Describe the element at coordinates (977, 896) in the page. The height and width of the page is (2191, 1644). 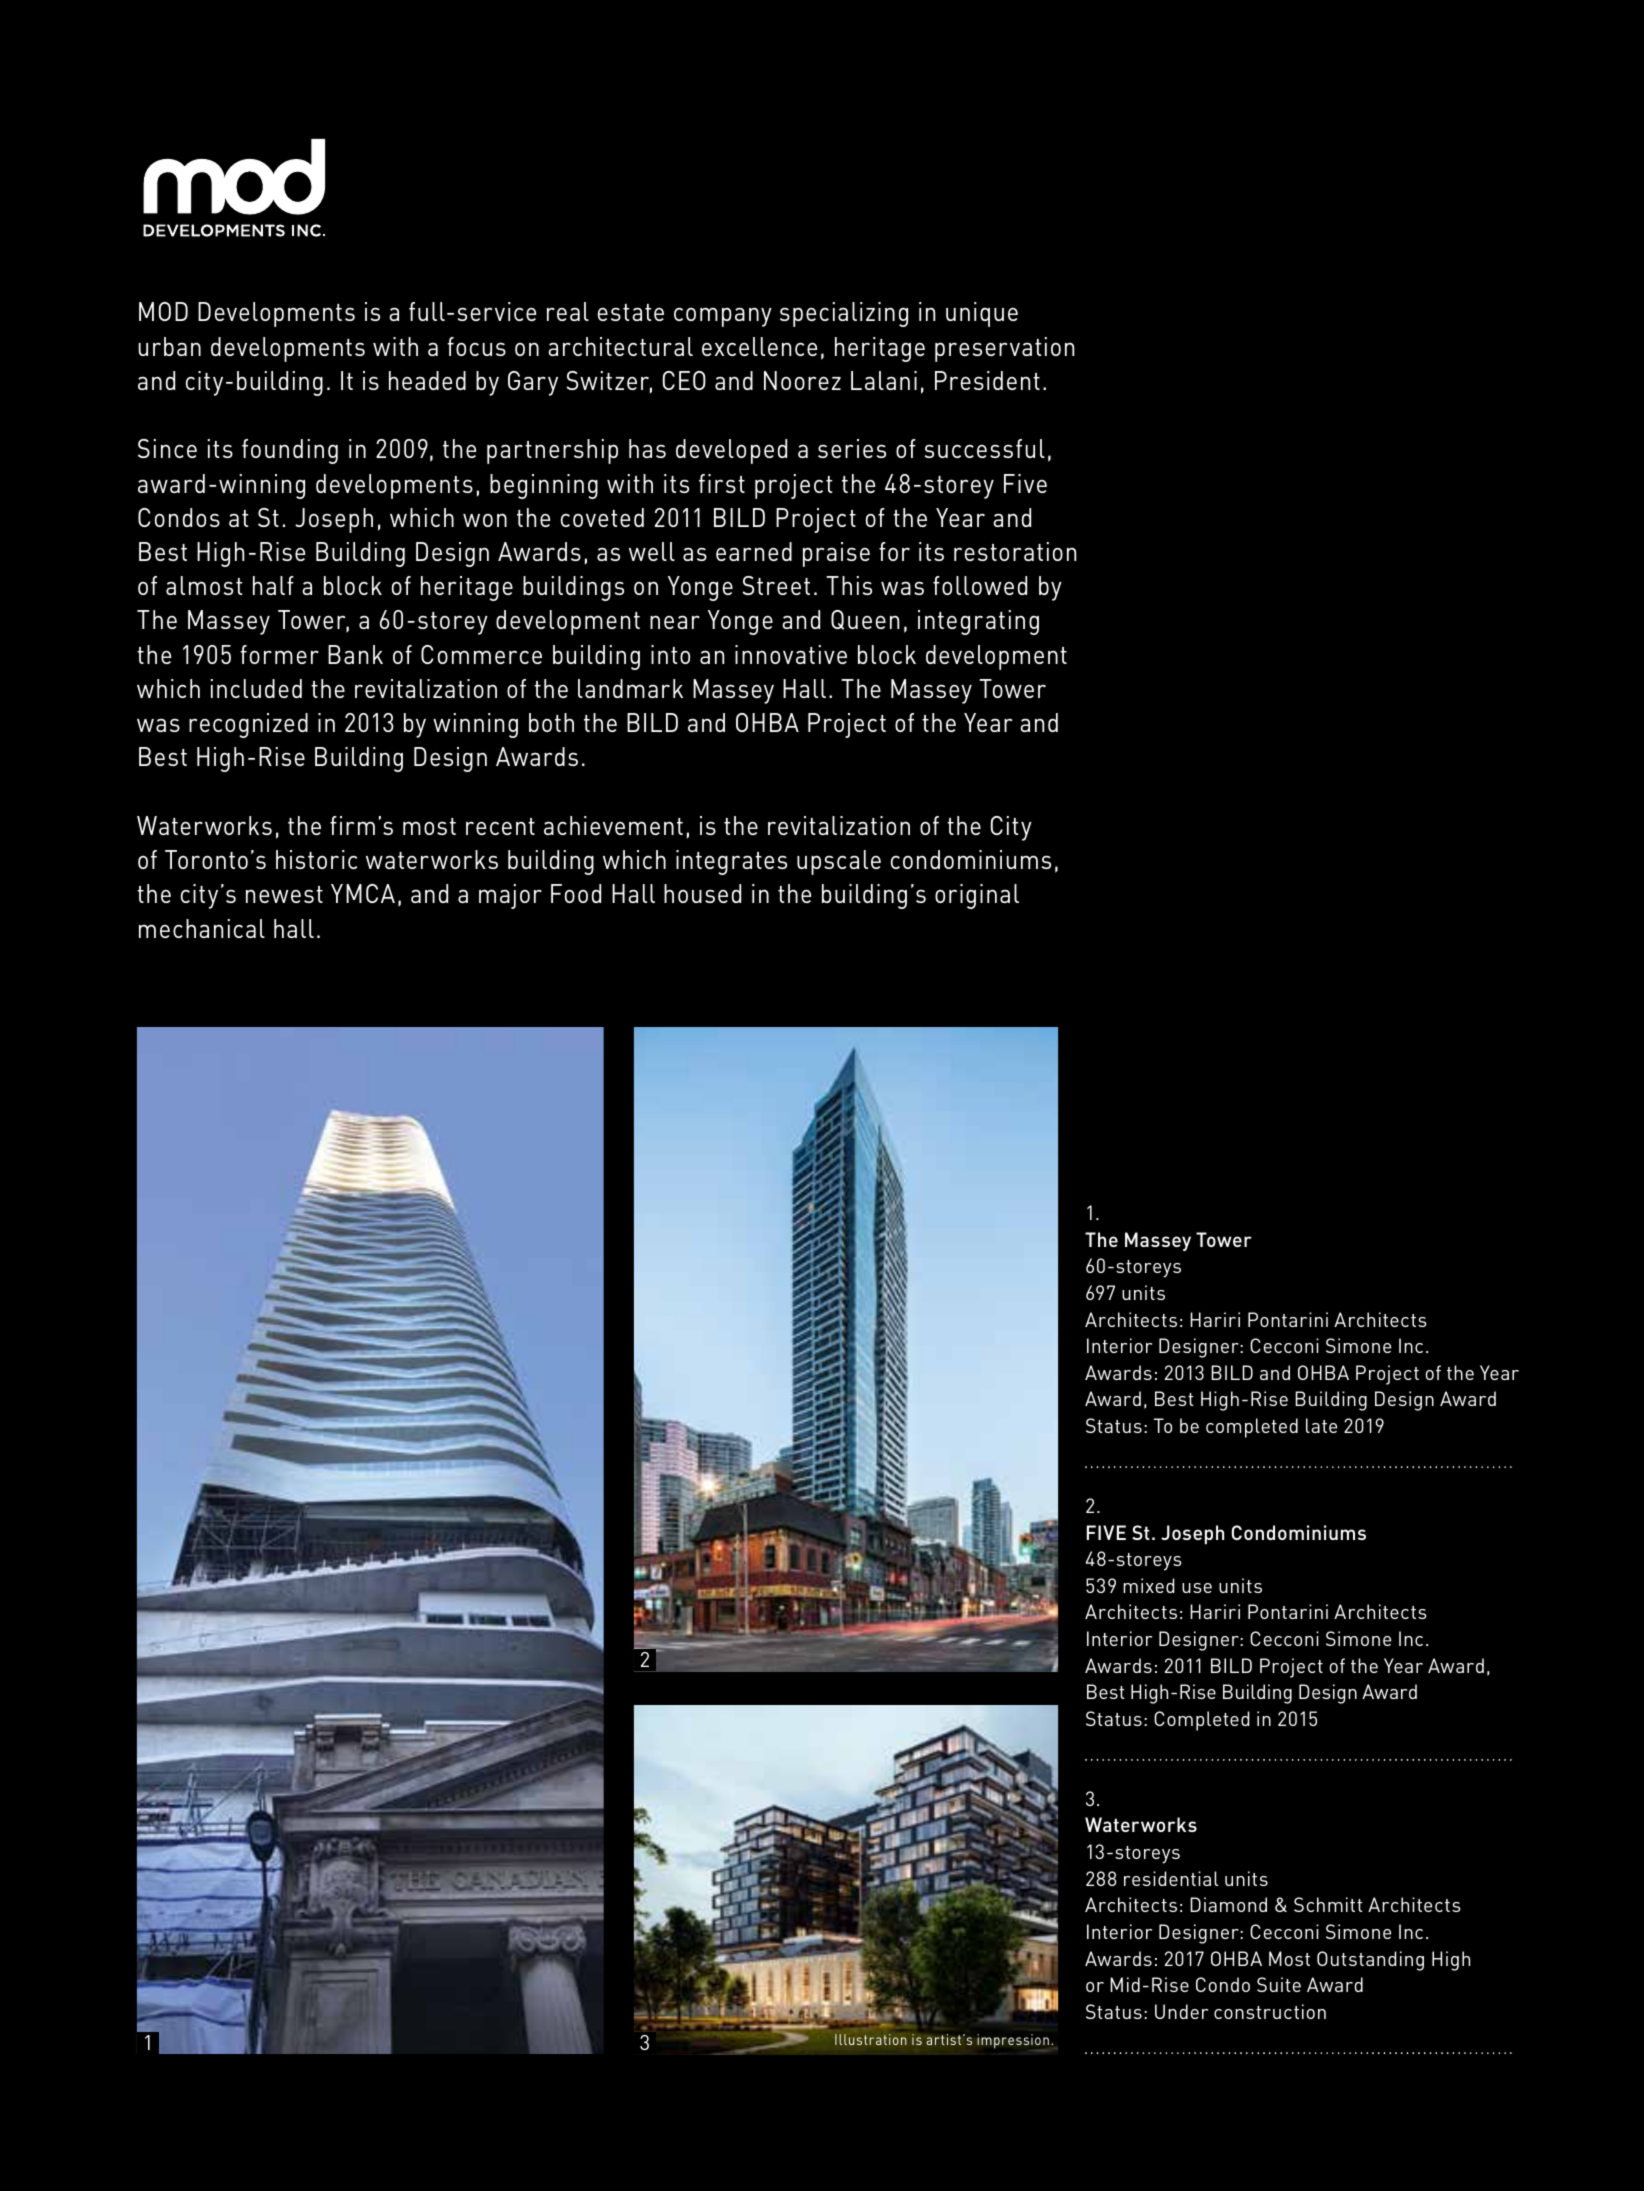
I see `original` at that location.
